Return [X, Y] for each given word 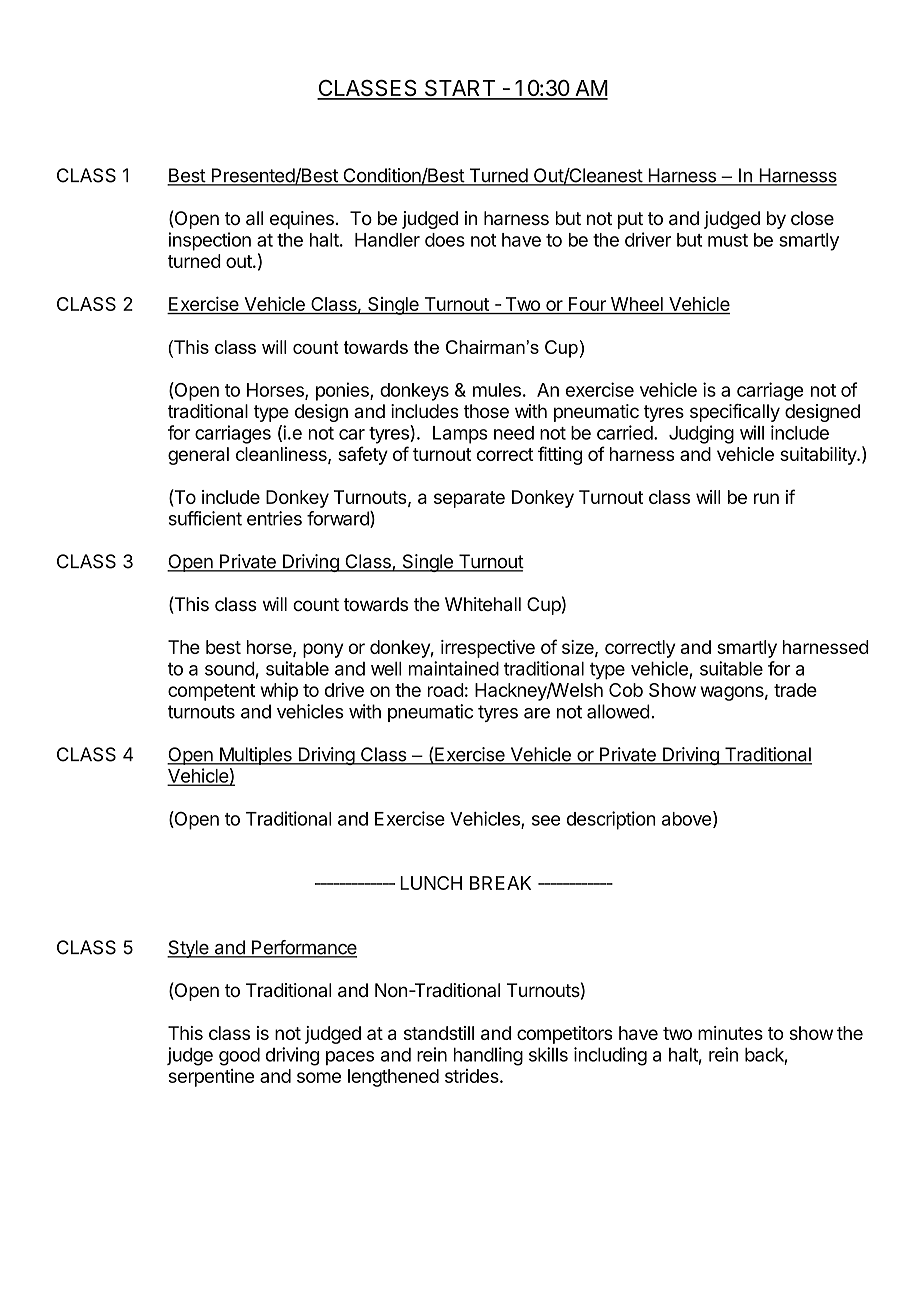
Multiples [255, 756]
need [514, 433]
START [459, 89]
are [537, 713]
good [239, 1057]
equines [302, 220]
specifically [735, 413]
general [198, 456]
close [812, 218]
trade [795, 690]
